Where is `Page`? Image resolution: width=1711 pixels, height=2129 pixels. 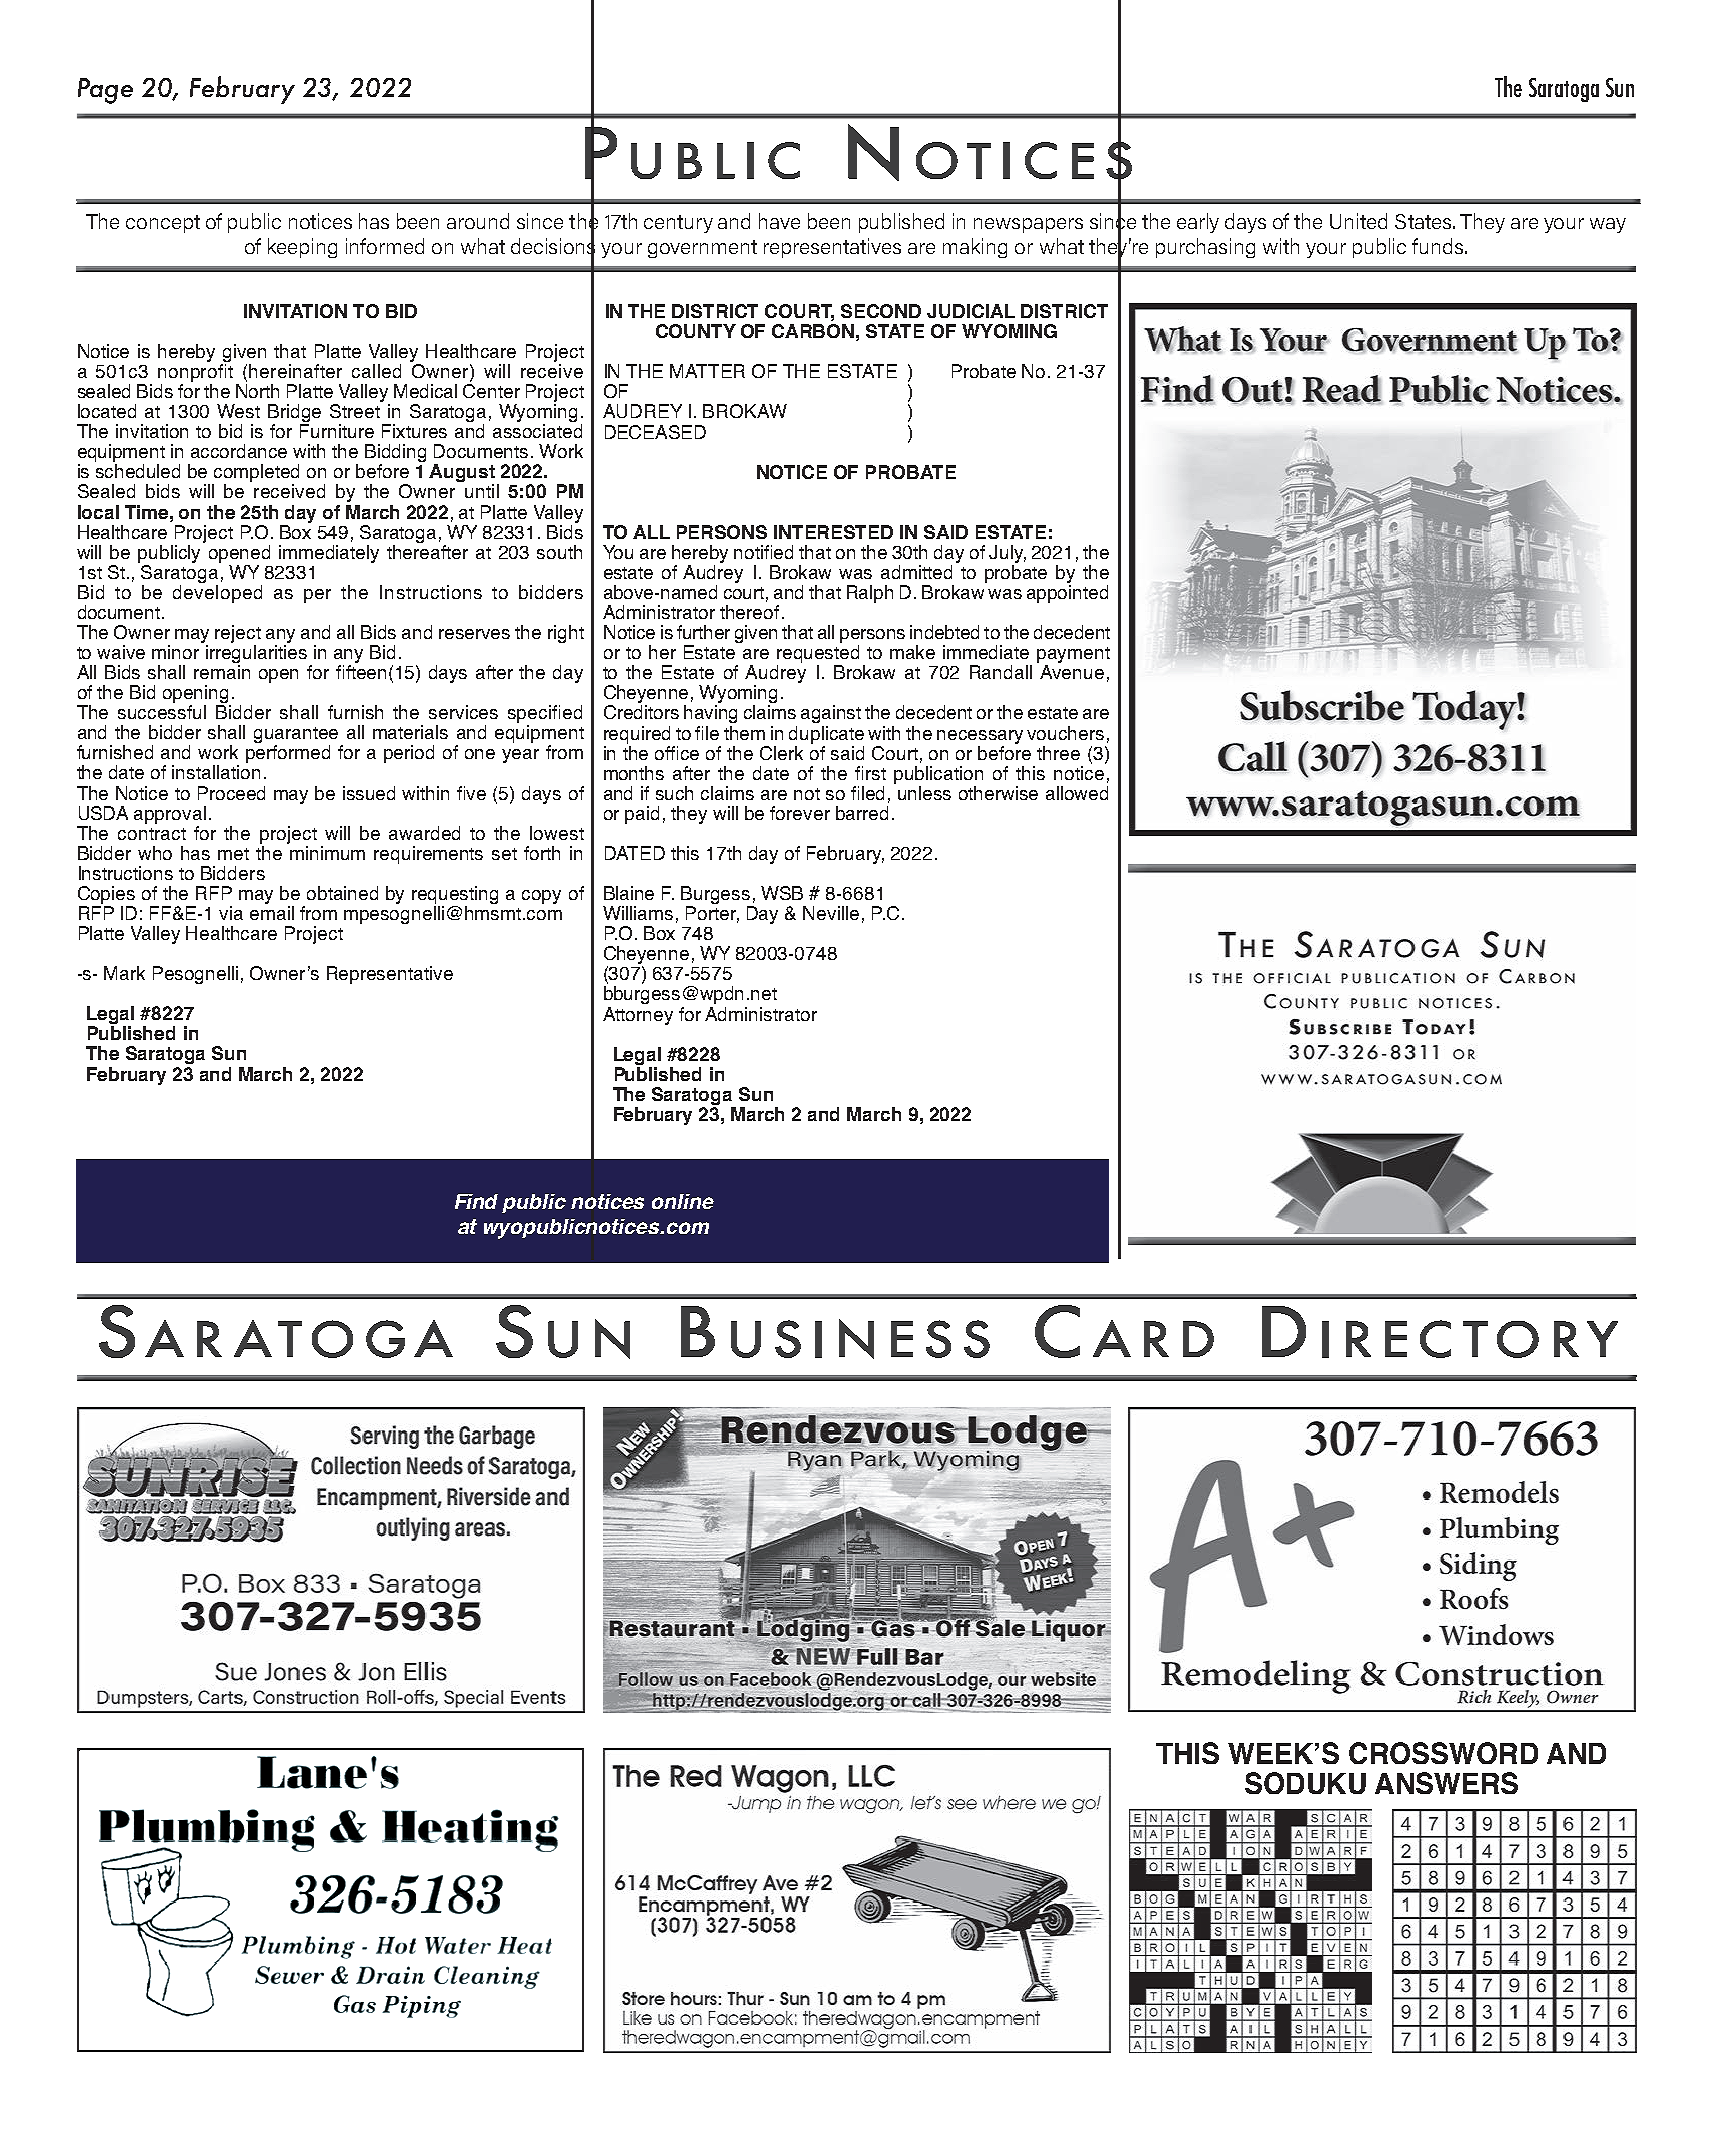 Page is located at coordinates (105, 91).
